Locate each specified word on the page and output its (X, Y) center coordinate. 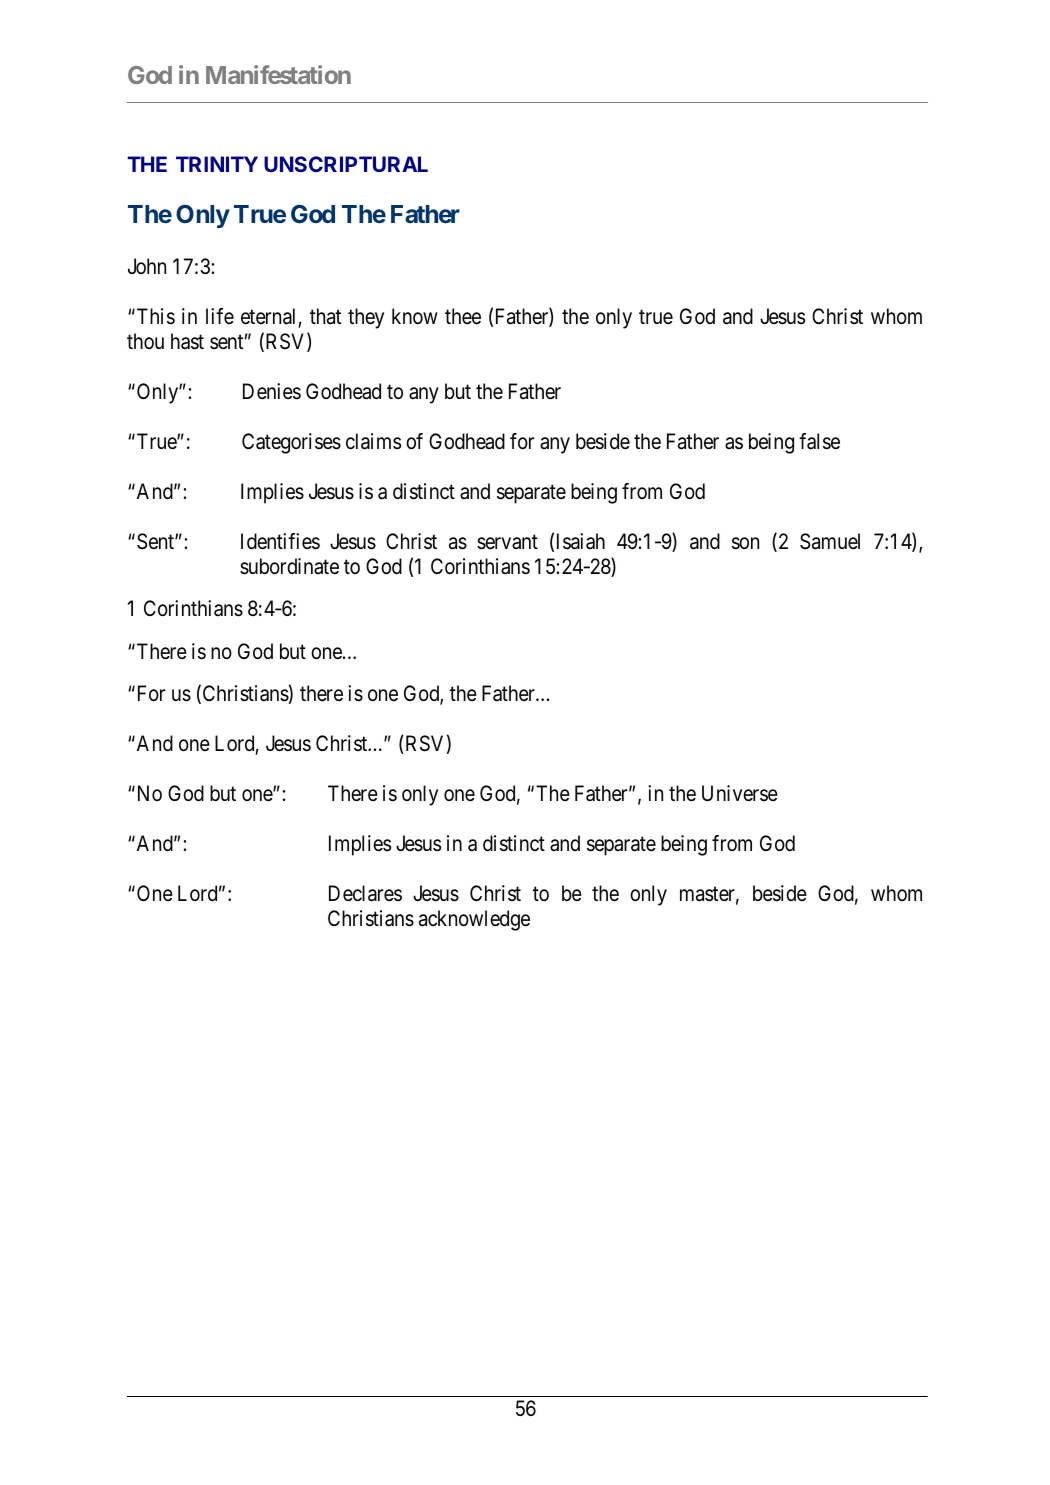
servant (507, 542)
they (366, 318)
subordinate (289, 566)
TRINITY (217, 164)
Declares (365, 893)
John (147, 266)
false (819, 441)
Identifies (280, 541)
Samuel (830, 541)
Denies (272, 391)
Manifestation (278, 74)
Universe (740, 793)
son (745, 543)
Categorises (291, 443)
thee (463, 316)
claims (373, 441)
